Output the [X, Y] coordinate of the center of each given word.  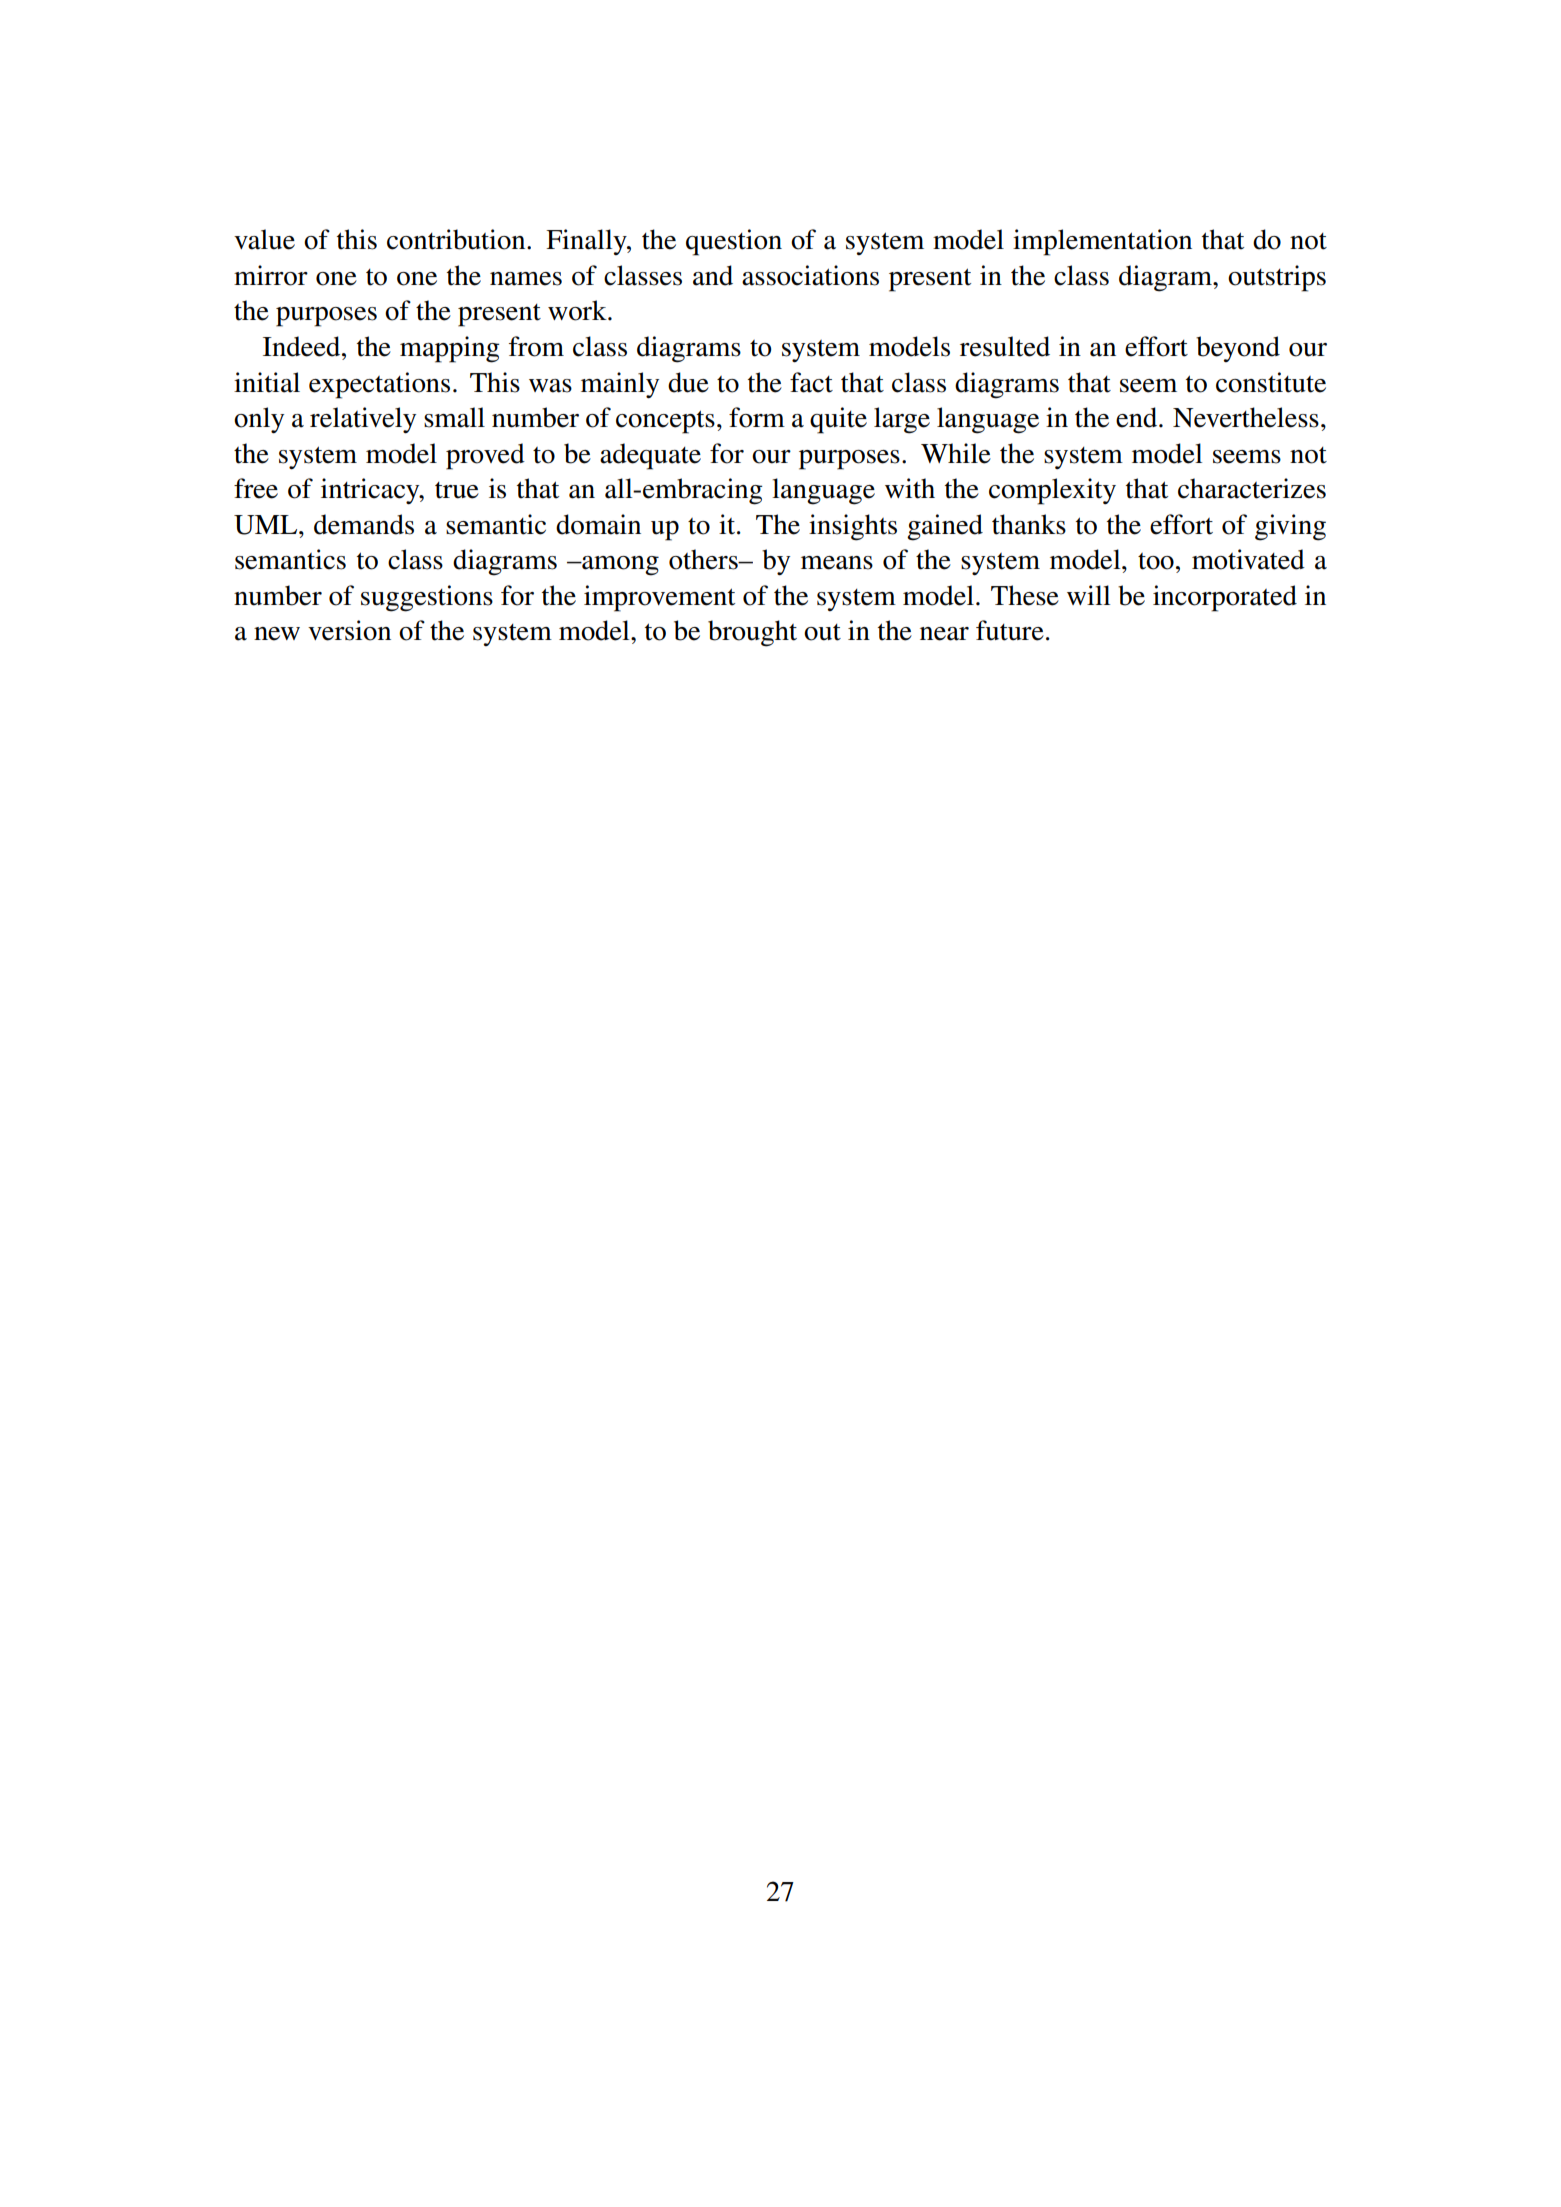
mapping [450, 349]
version [349, 630]
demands [364, 524]
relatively [363, 420]
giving [1290, 527]
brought [752, 633]
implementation [1102, 242]
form [757, 417]
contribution [457, 239]
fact [811, 382]
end [1138, 417]
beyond [1238, 349]
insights [853, 527]
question [734, 242]
